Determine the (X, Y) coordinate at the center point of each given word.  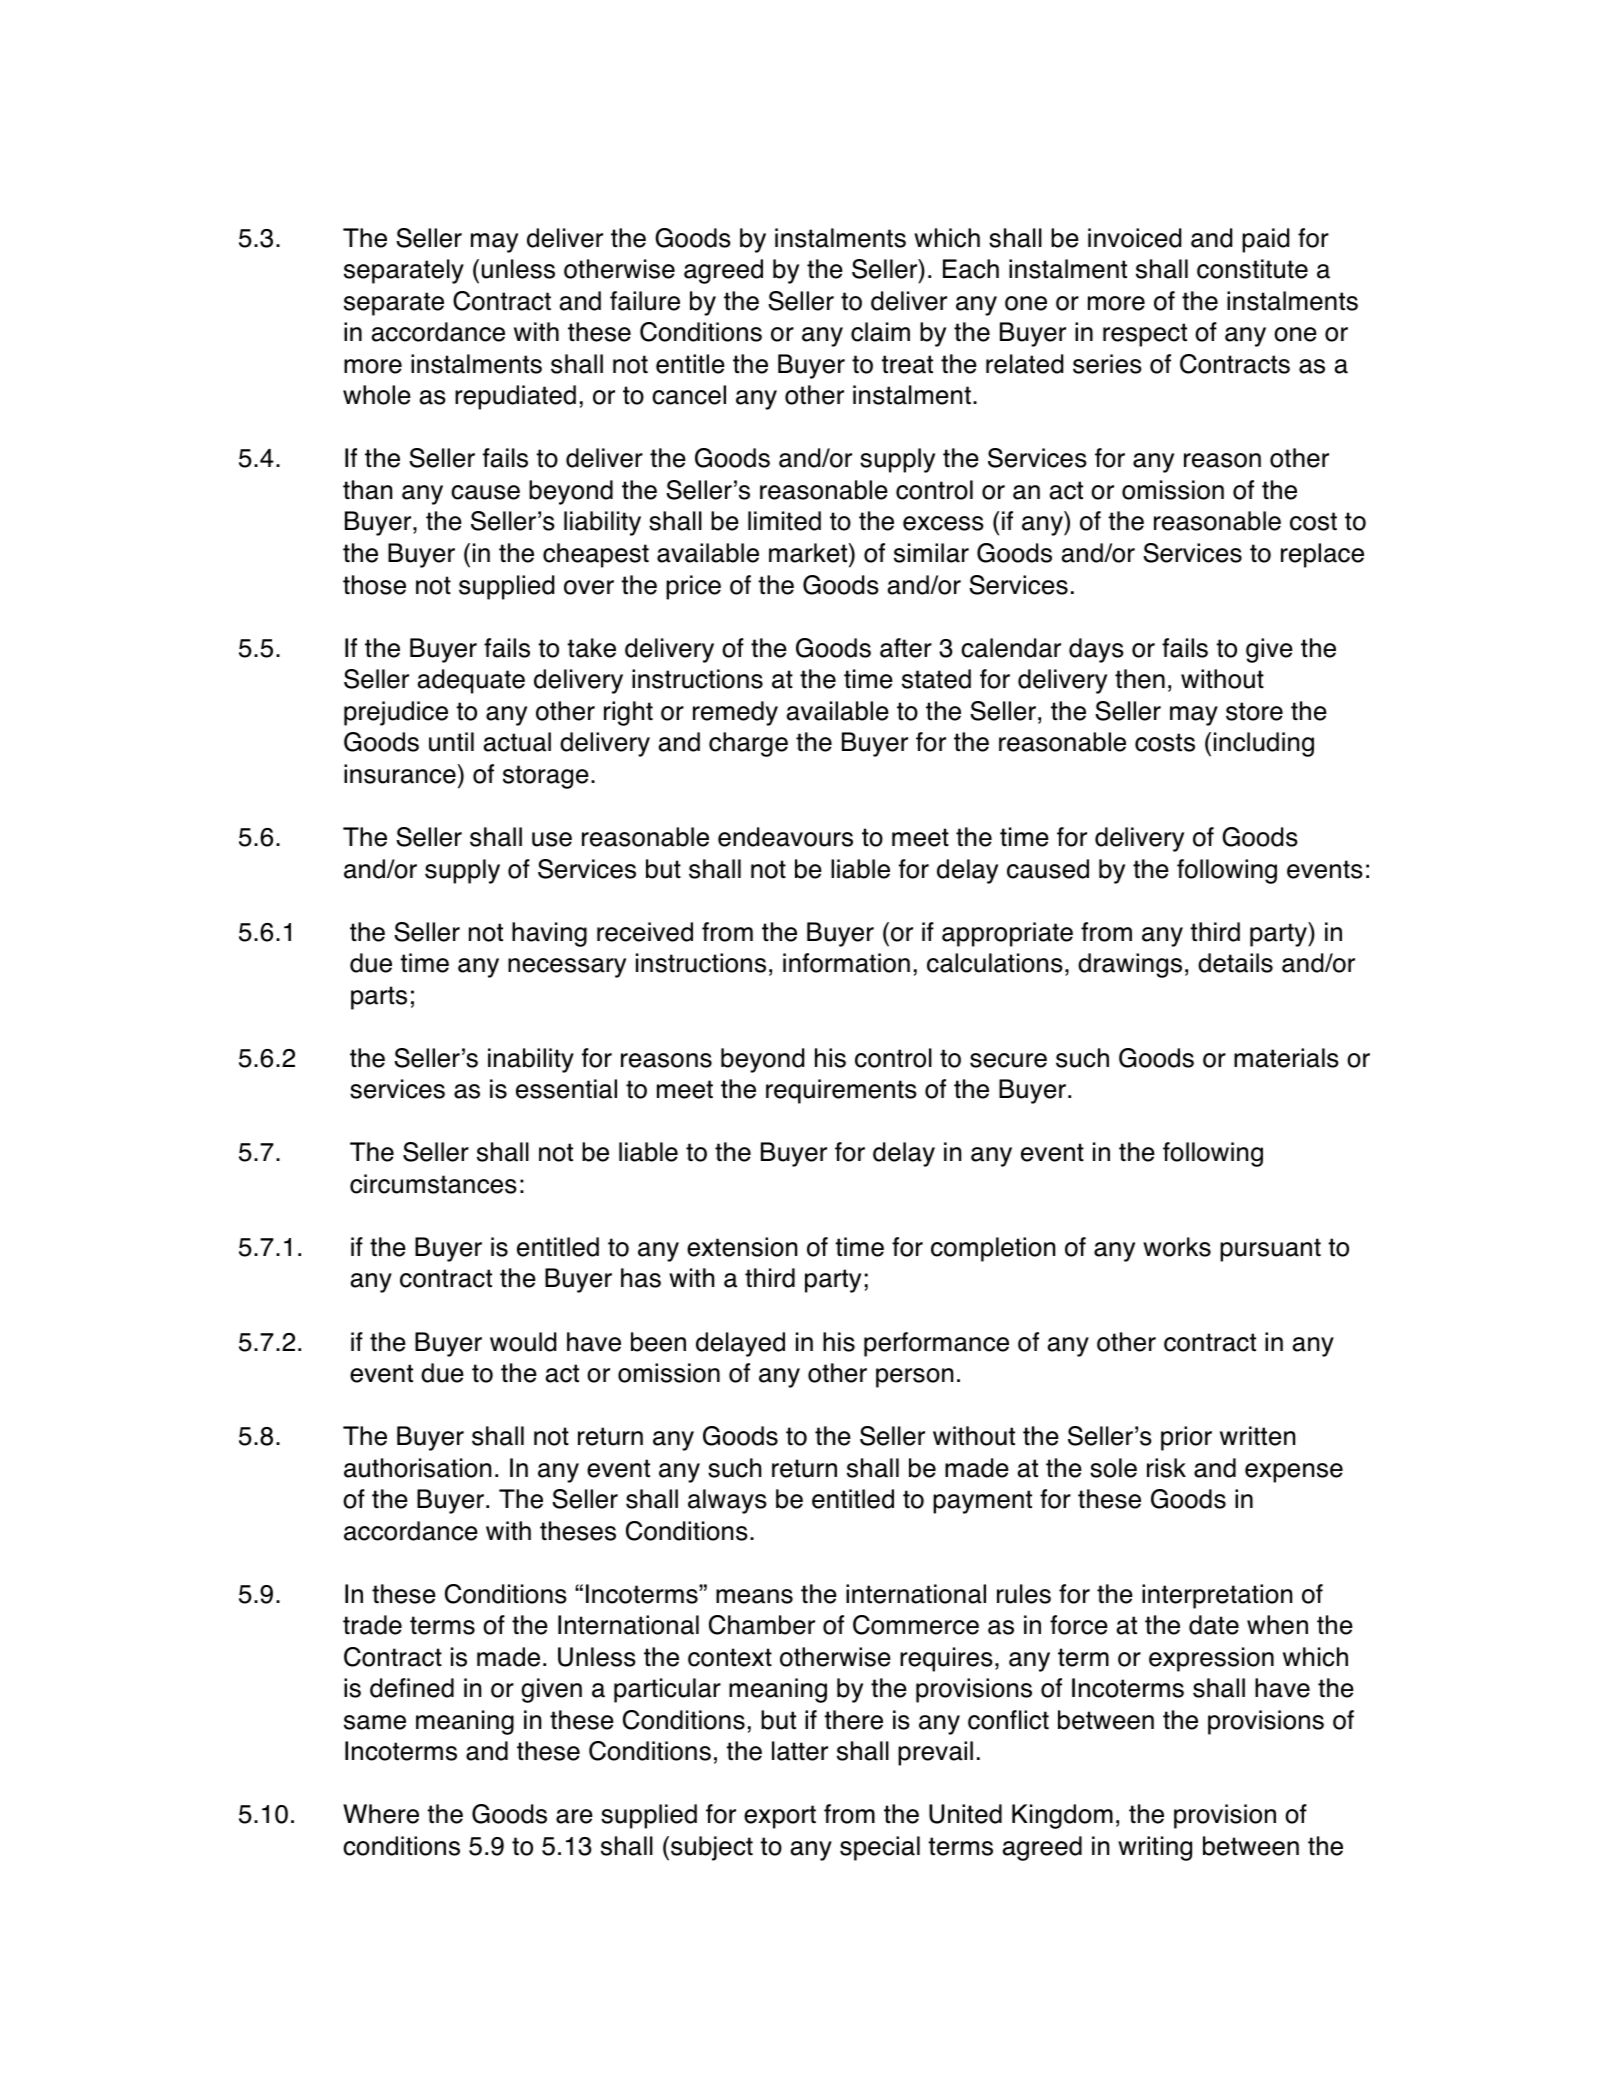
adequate (471, 681)
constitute (1252, 269)
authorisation (417, 1468)
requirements (841, 1091)
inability (531, 1060)
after (906, 648)
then (1140, 679)
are (574, 1816)
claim (880, 332)
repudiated (515, 397)
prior (1186, 1438)
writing (1155, 1848)
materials (1286, 1058)
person (914, 1378)
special (880, 1848)
